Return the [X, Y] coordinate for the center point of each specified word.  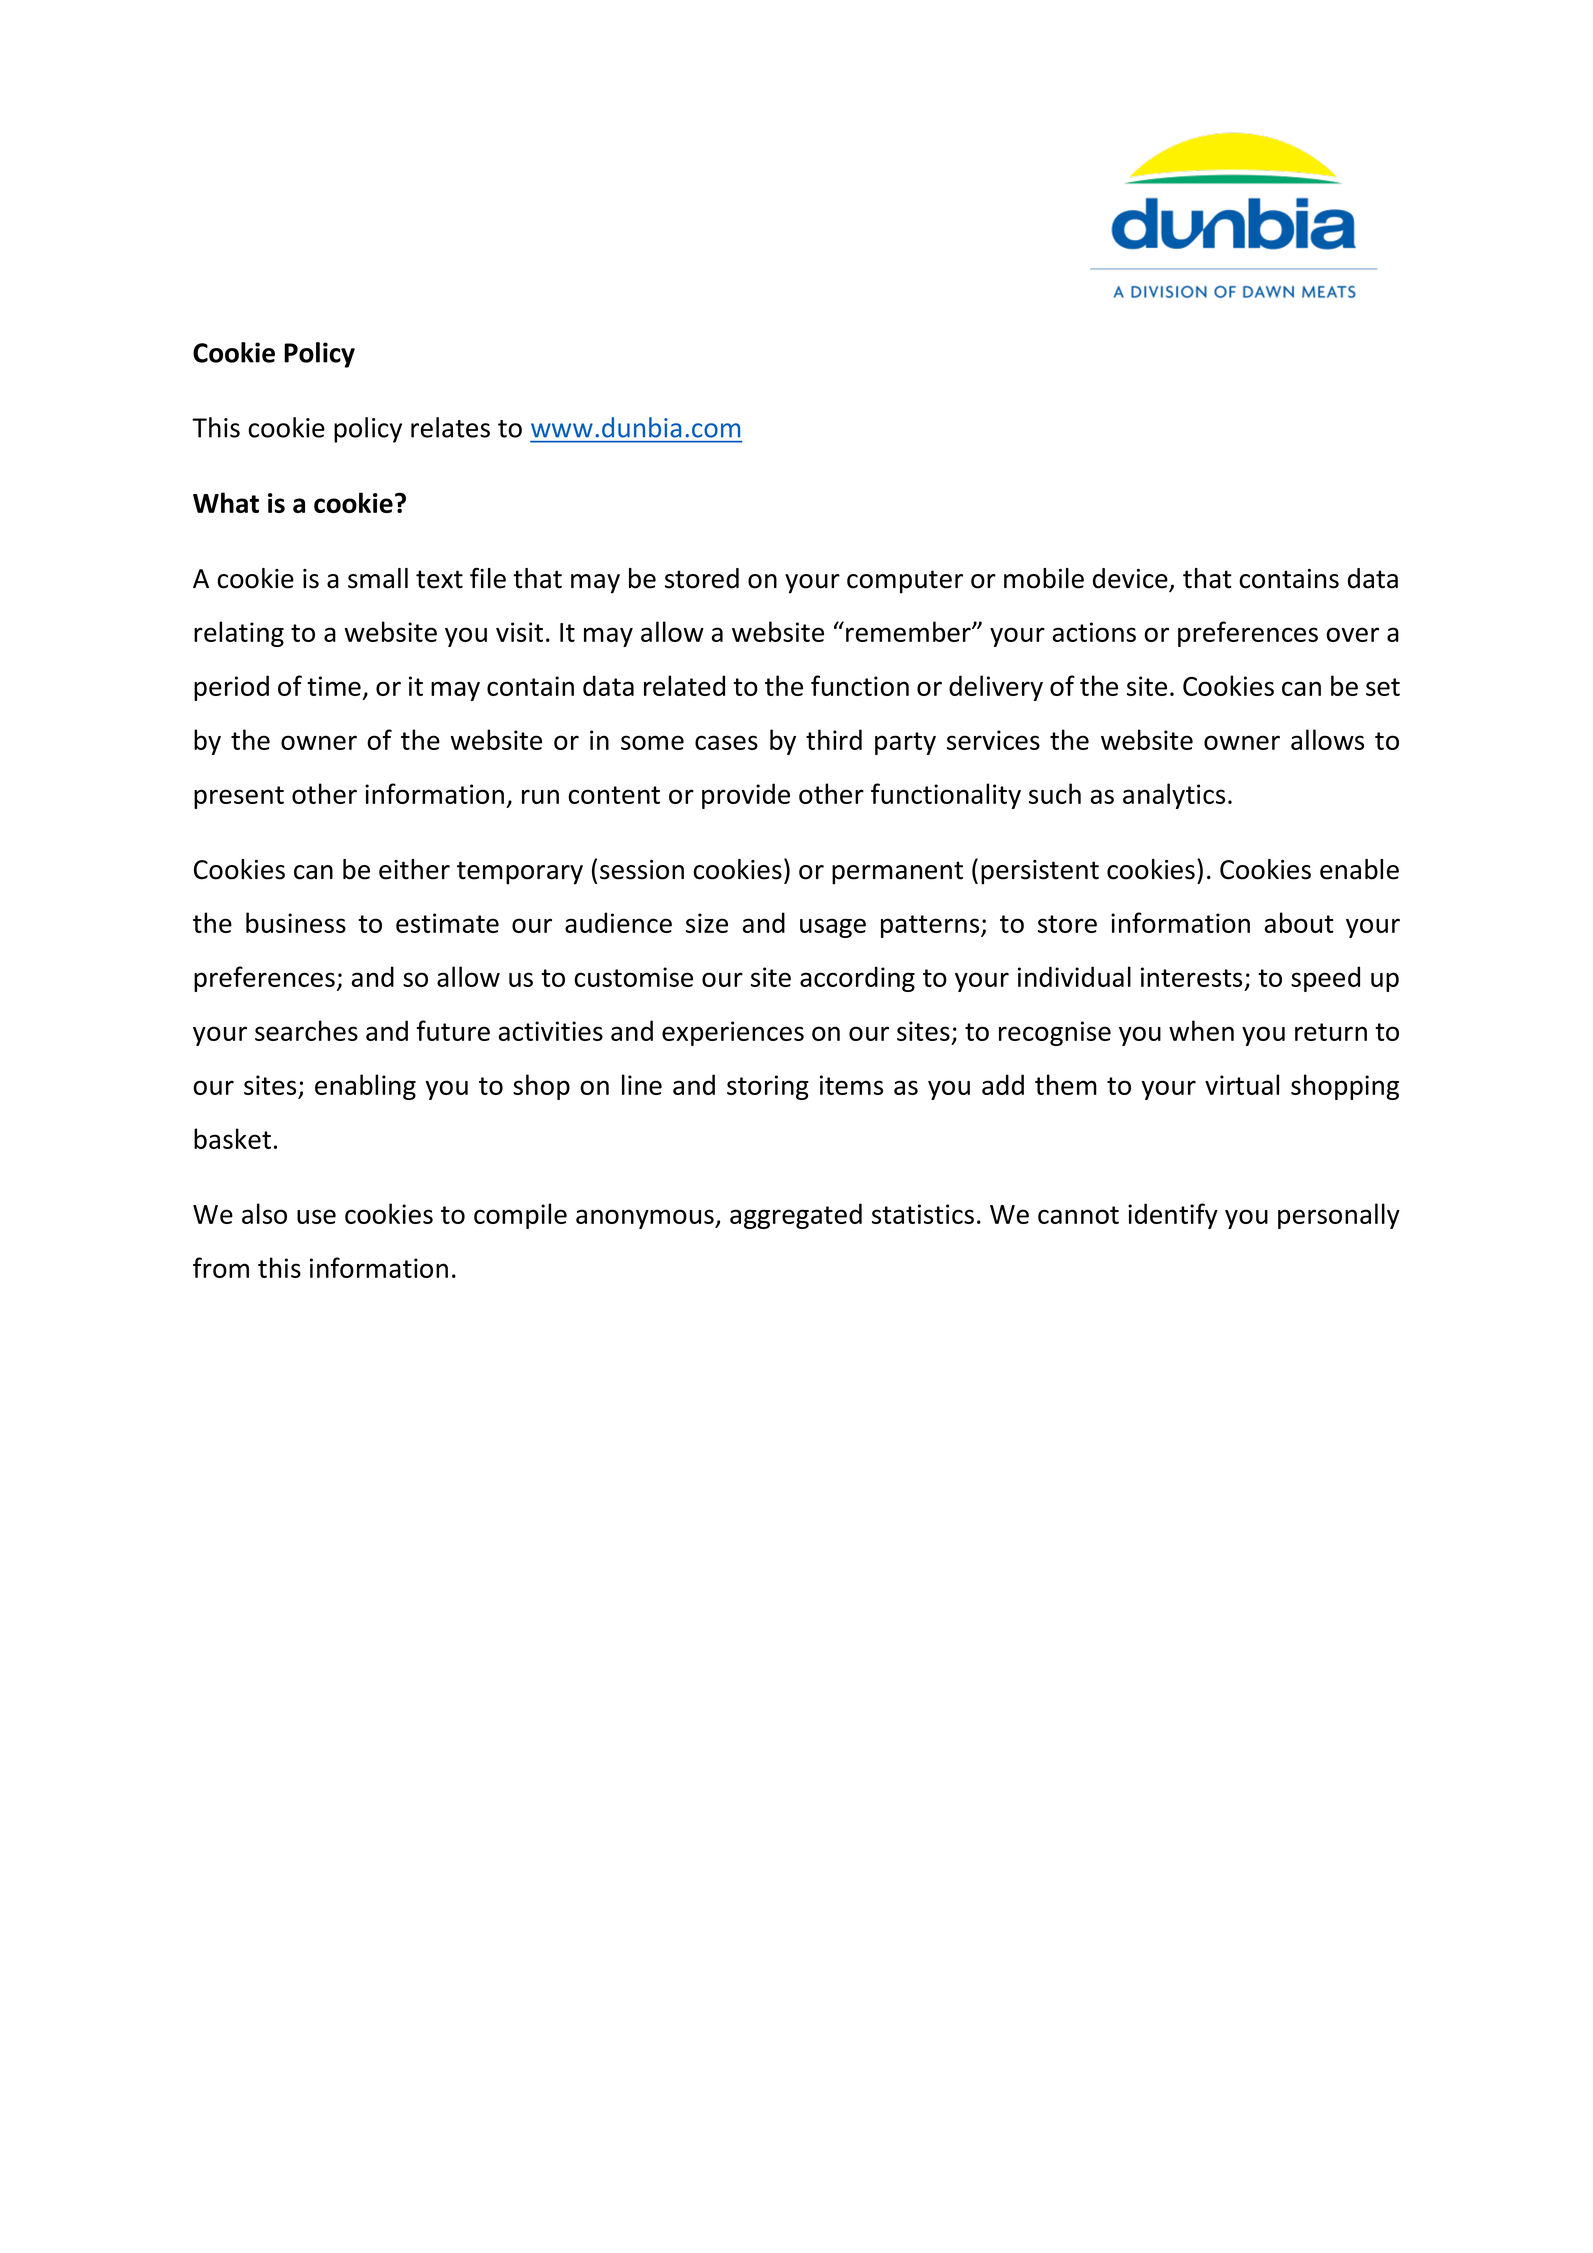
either [414, 869]
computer [905, 582]
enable [1359, 869]
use [316, 1216]
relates [450, 427]
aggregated [796, 1216]
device [1131, 579]
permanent [897, 873]
